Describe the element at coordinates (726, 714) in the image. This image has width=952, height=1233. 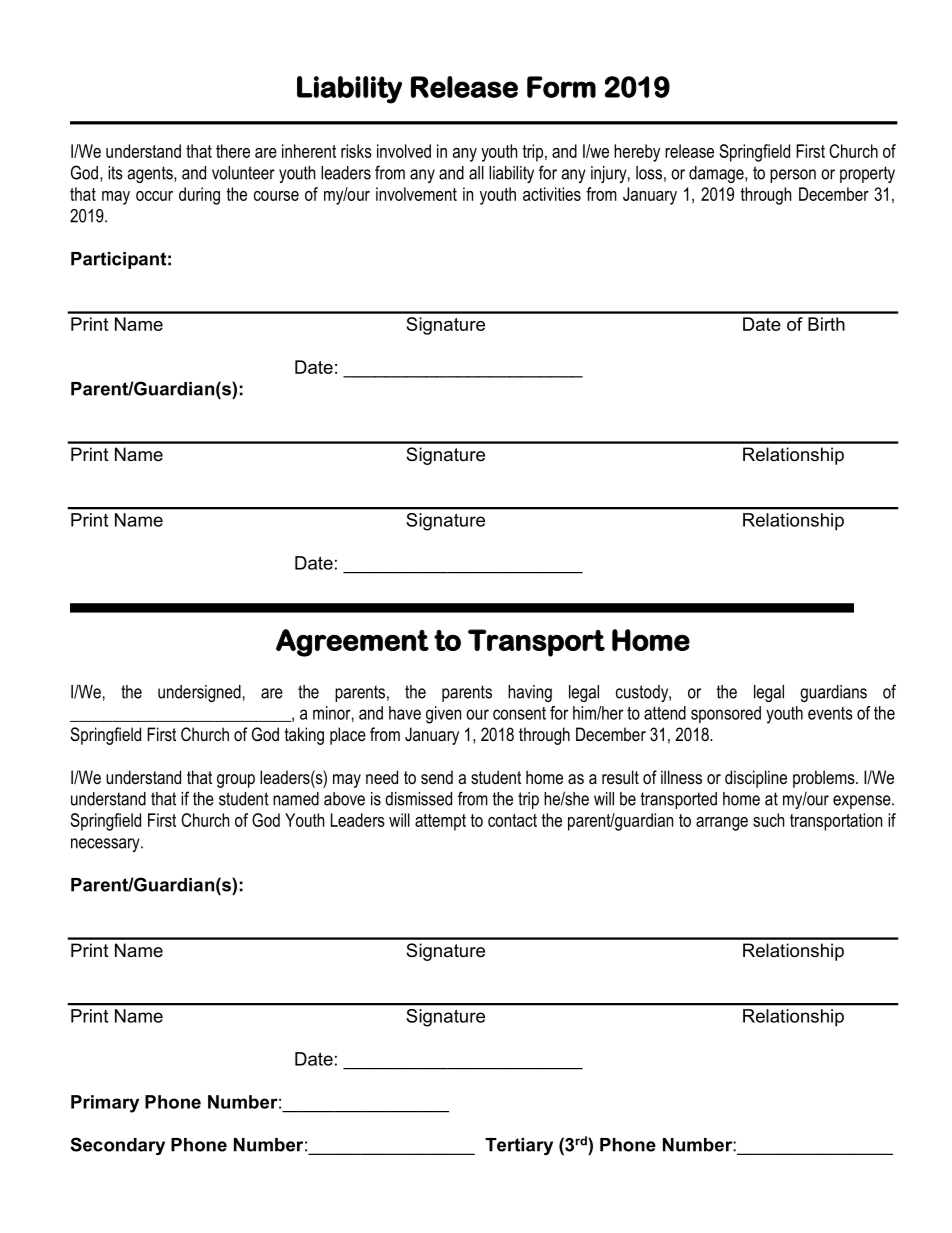
I see `sponsored` at that location.
